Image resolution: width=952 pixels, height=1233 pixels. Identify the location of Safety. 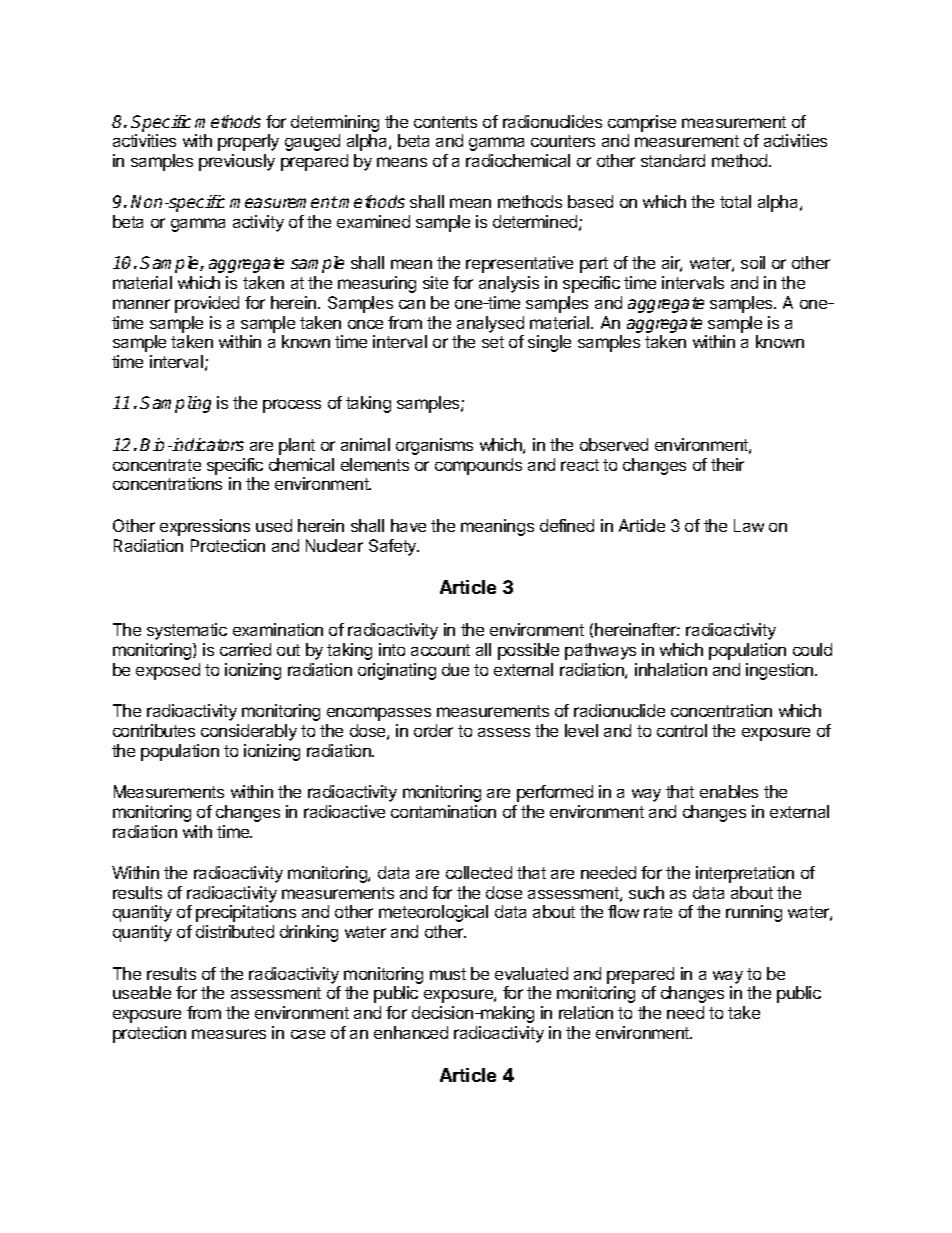
(394, 547).
